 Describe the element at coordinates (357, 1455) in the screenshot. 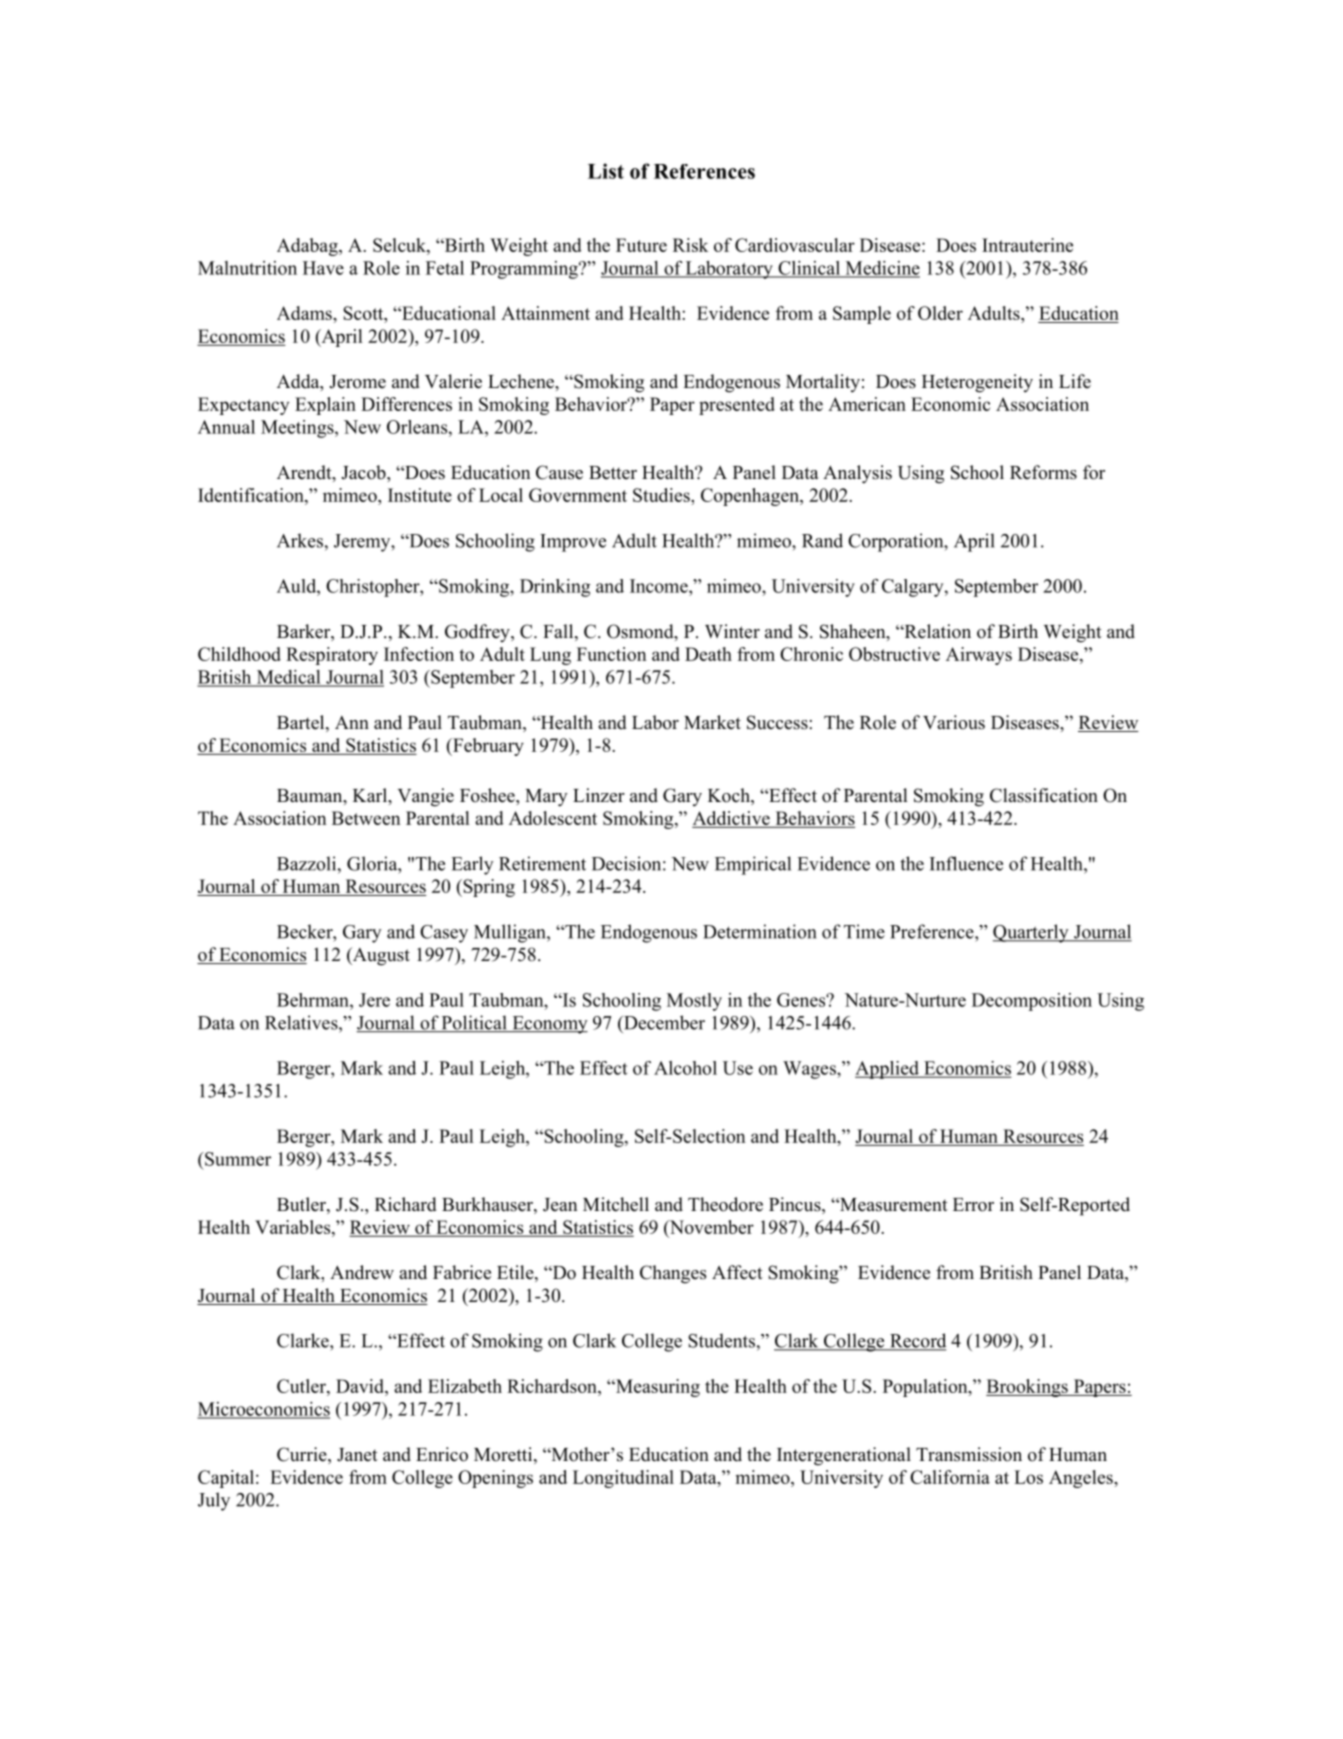

I see `Janet` at that location.
